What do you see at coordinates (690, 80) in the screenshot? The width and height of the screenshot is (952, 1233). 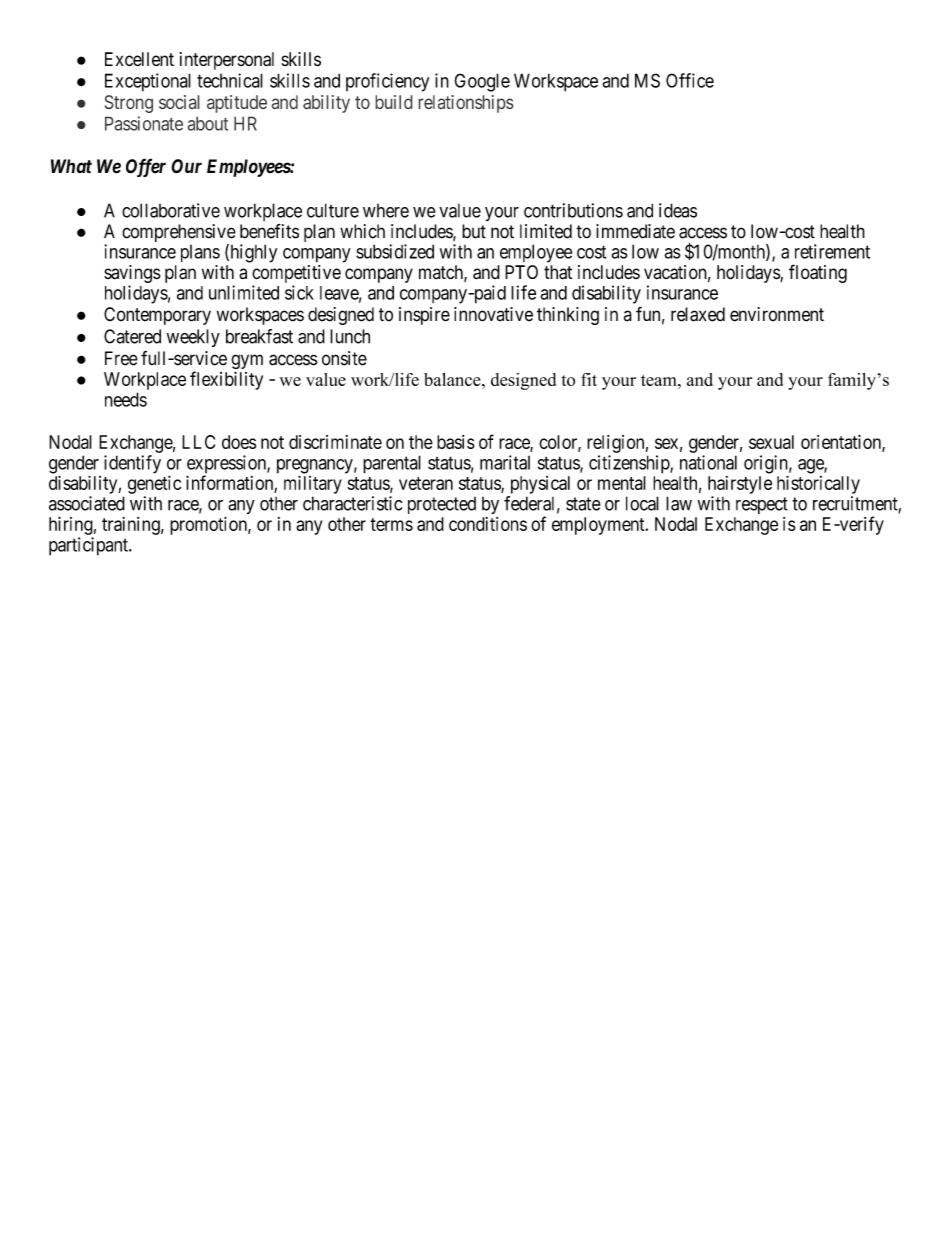 I see `Office` at bounding box center [690, 80].
